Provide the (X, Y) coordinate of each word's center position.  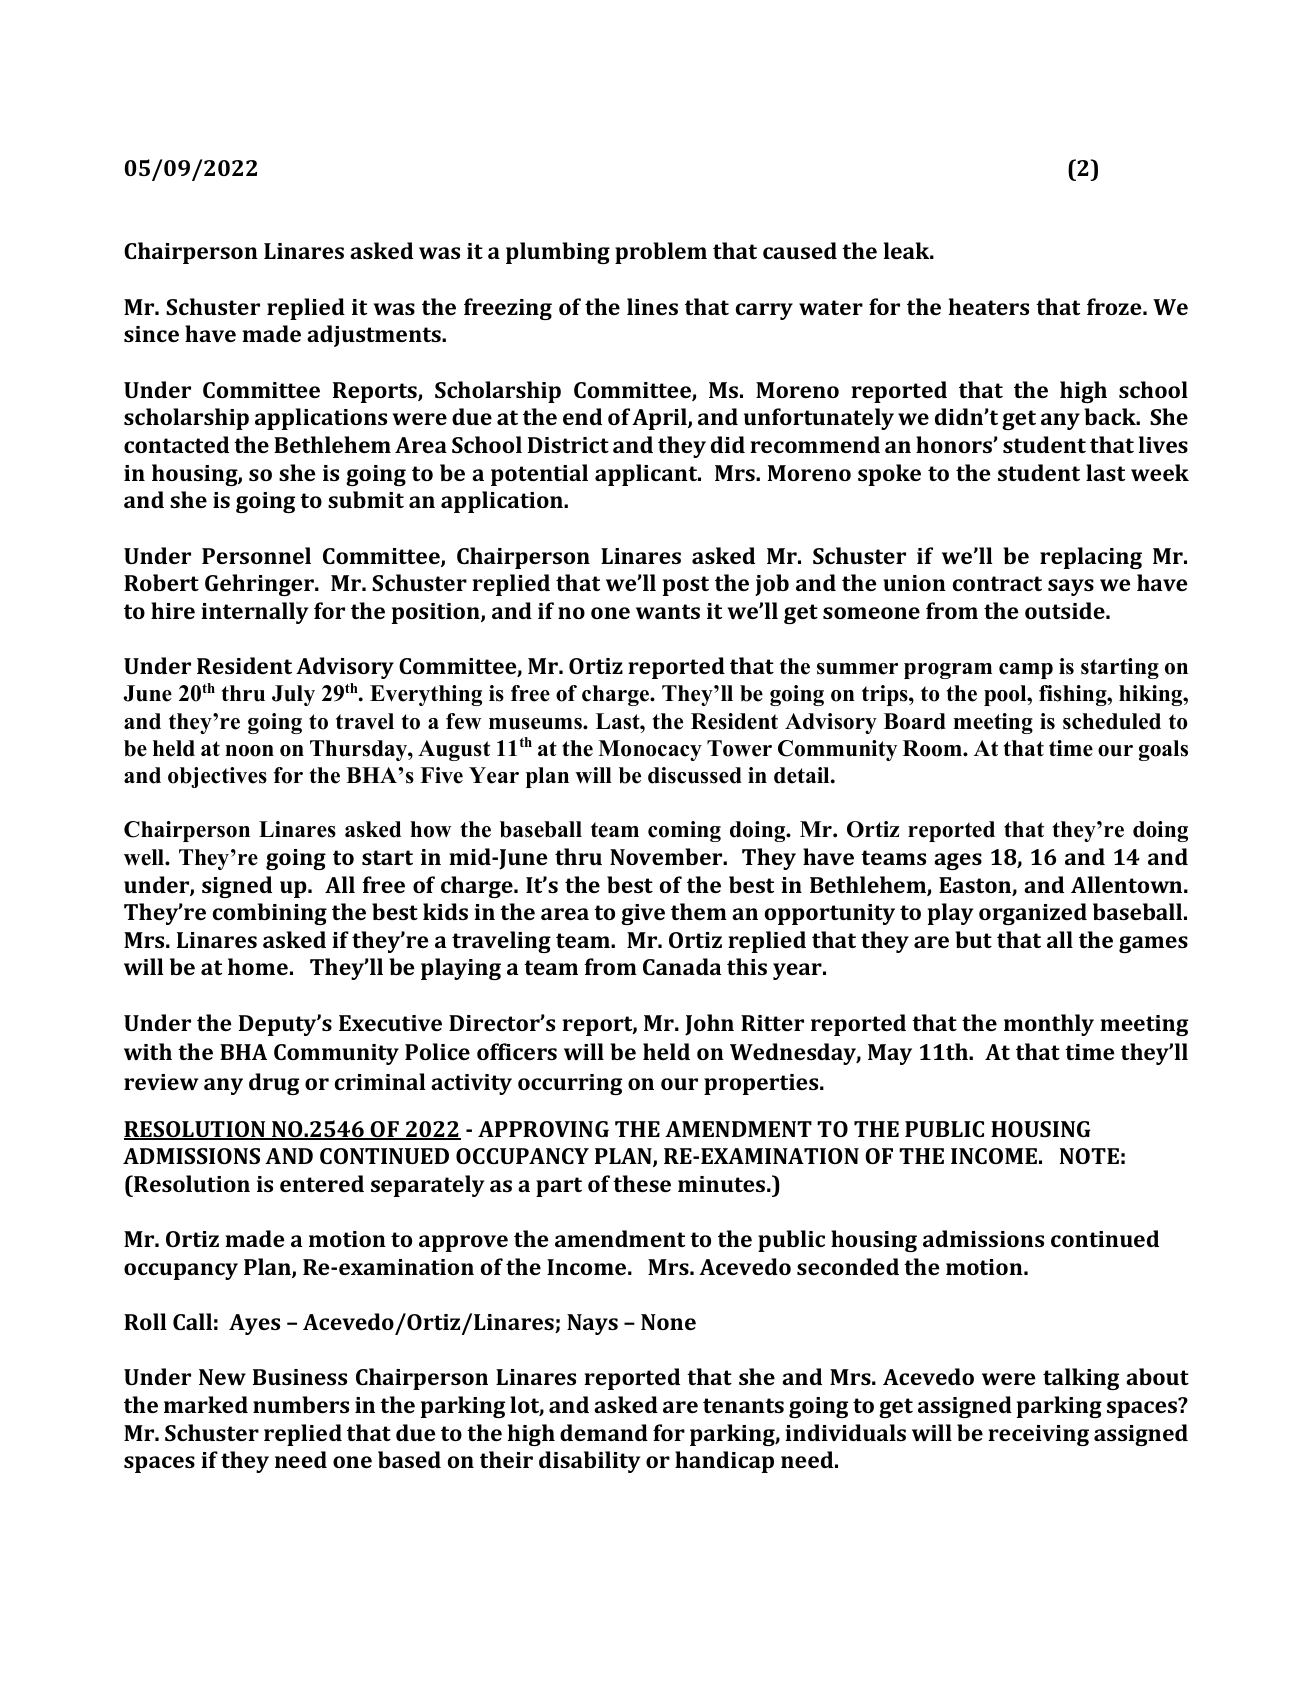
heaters (989, 306)
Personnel (256, 555)
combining (270, 914)
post (686, 586)
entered (322, 1183)
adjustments (375, 336)
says (1071, 587)
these (642, 1183)
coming (684, 831)
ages (958, 861)
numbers (301, 1404)
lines (652, 306)
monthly (1049, 1025)
